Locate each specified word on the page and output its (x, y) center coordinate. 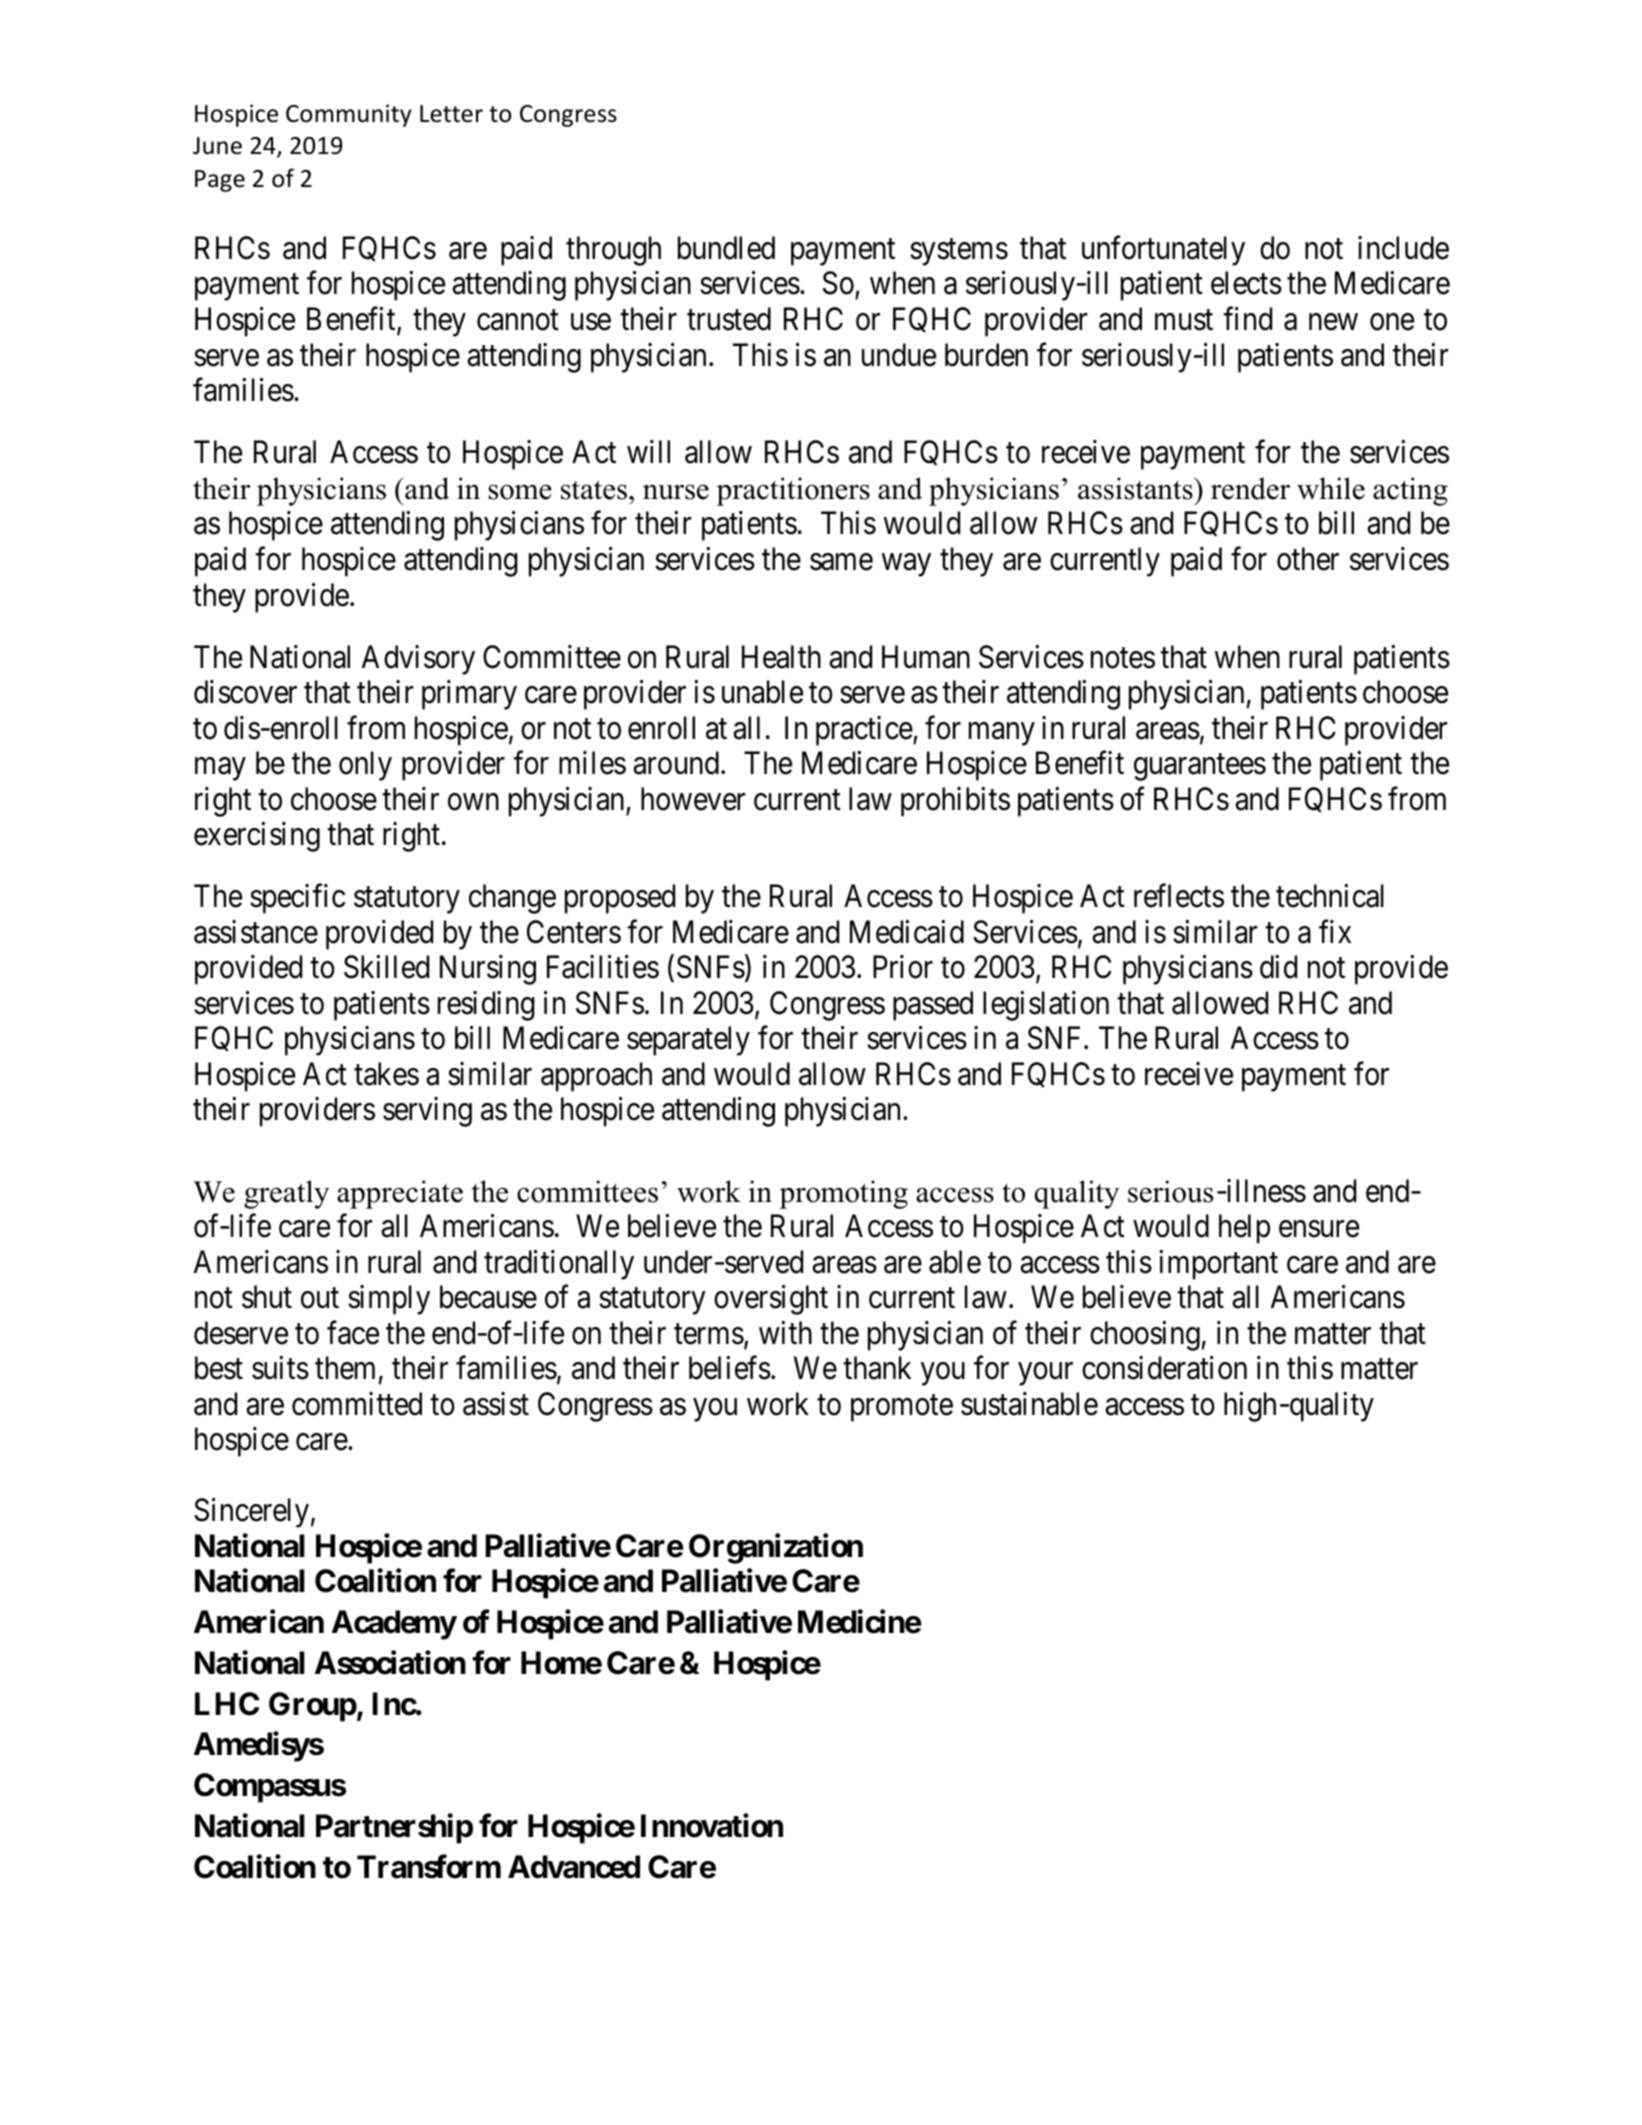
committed (357, 1404)
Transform (429, 1866)
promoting (843, 1194)
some (520, 492)
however (693, 799)
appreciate (400, 1194)
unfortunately (1163, 251)
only (365, 766)
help (1244, 1229)
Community (349, 115)
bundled (726, 248)
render (1250, 488)
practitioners (793, 491)
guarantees (1200, 767)
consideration (1164, 1368)
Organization (776, 1548)
